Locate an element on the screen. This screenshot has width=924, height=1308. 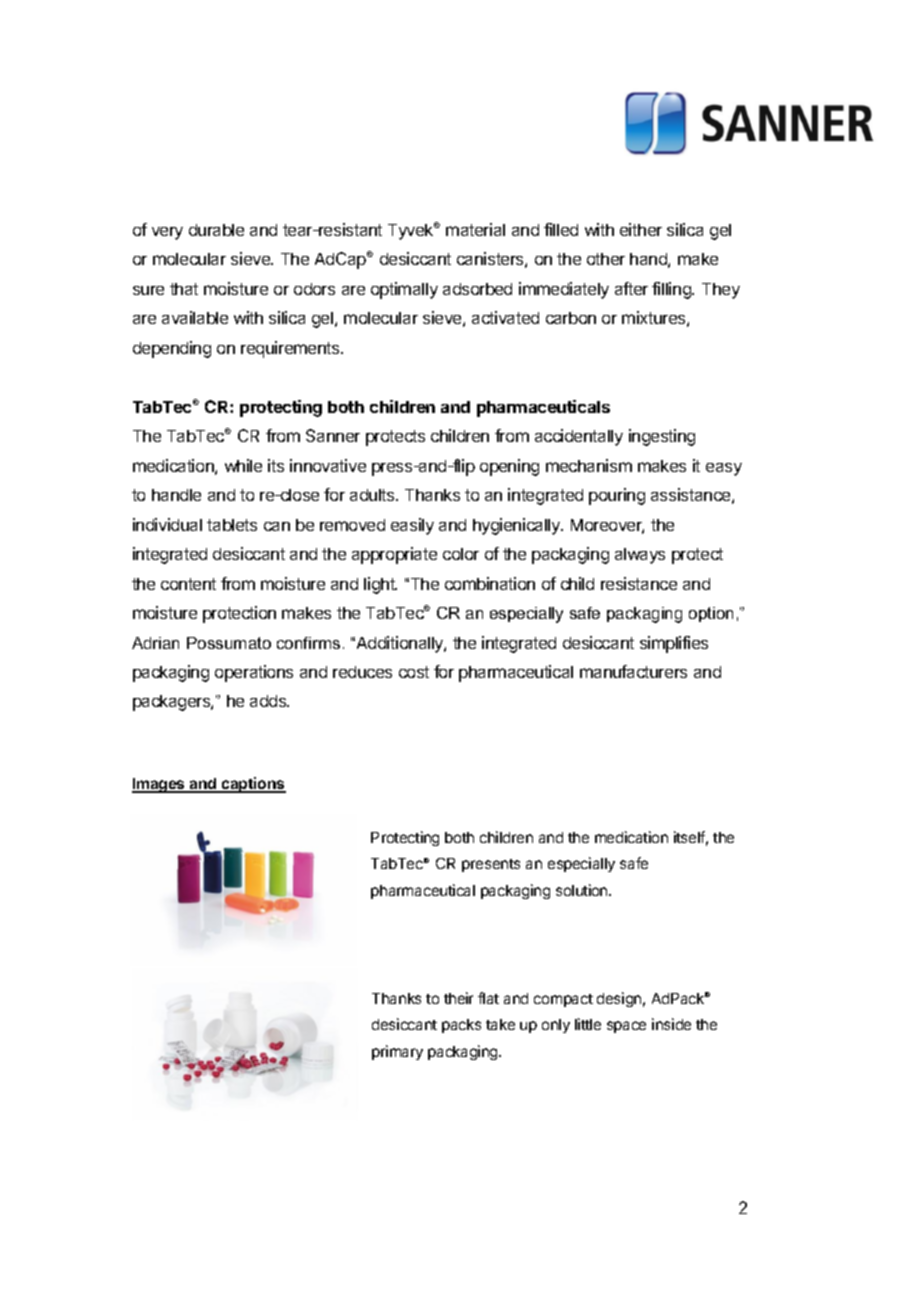
individual is located at coordinates (167, 524).
